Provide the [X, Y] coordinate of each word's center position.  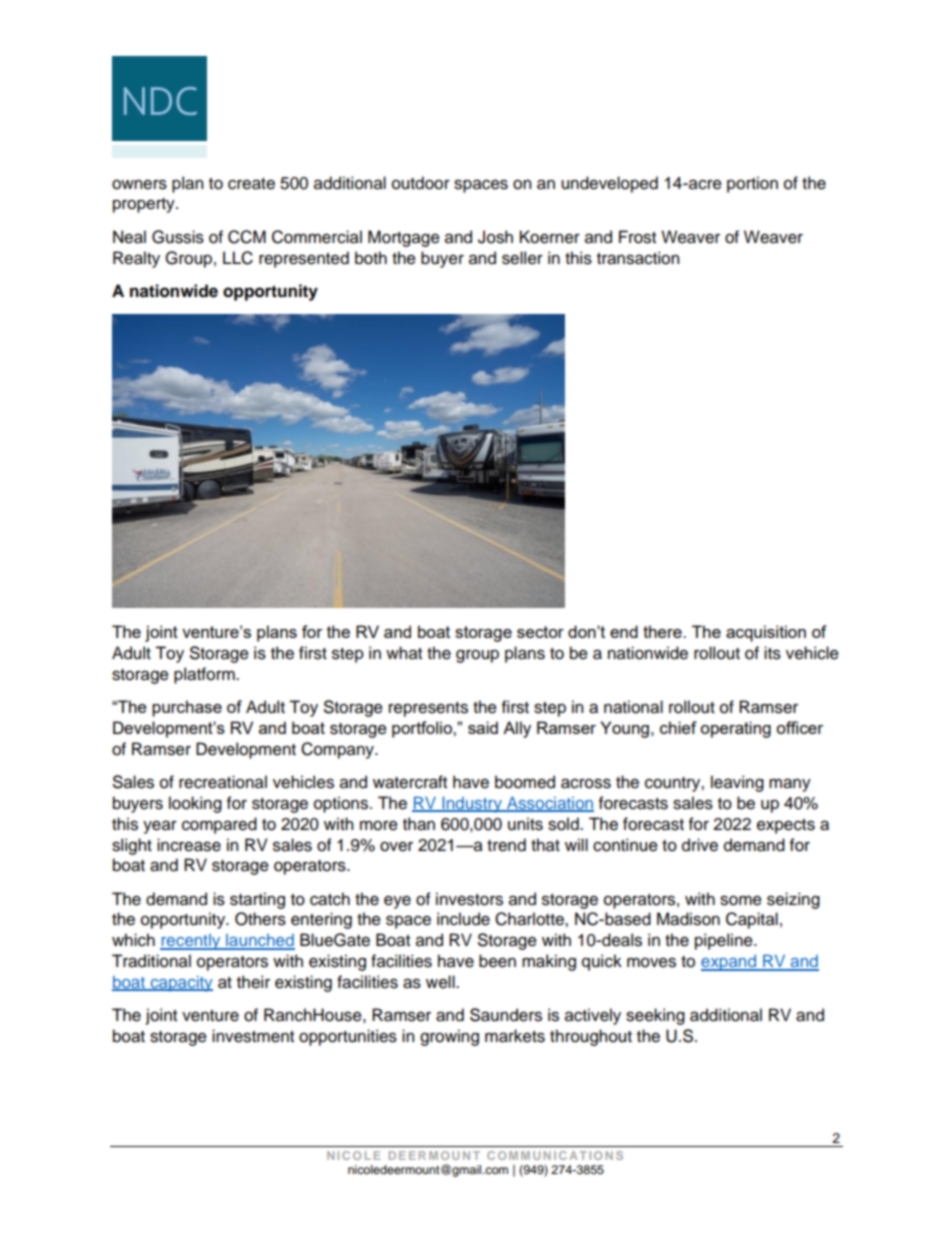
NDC [160, 101]
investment [253, 1036]
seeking [655, 1016]
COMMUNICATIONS [555, 1155]
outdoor [421, 183]
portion [752, 184]
